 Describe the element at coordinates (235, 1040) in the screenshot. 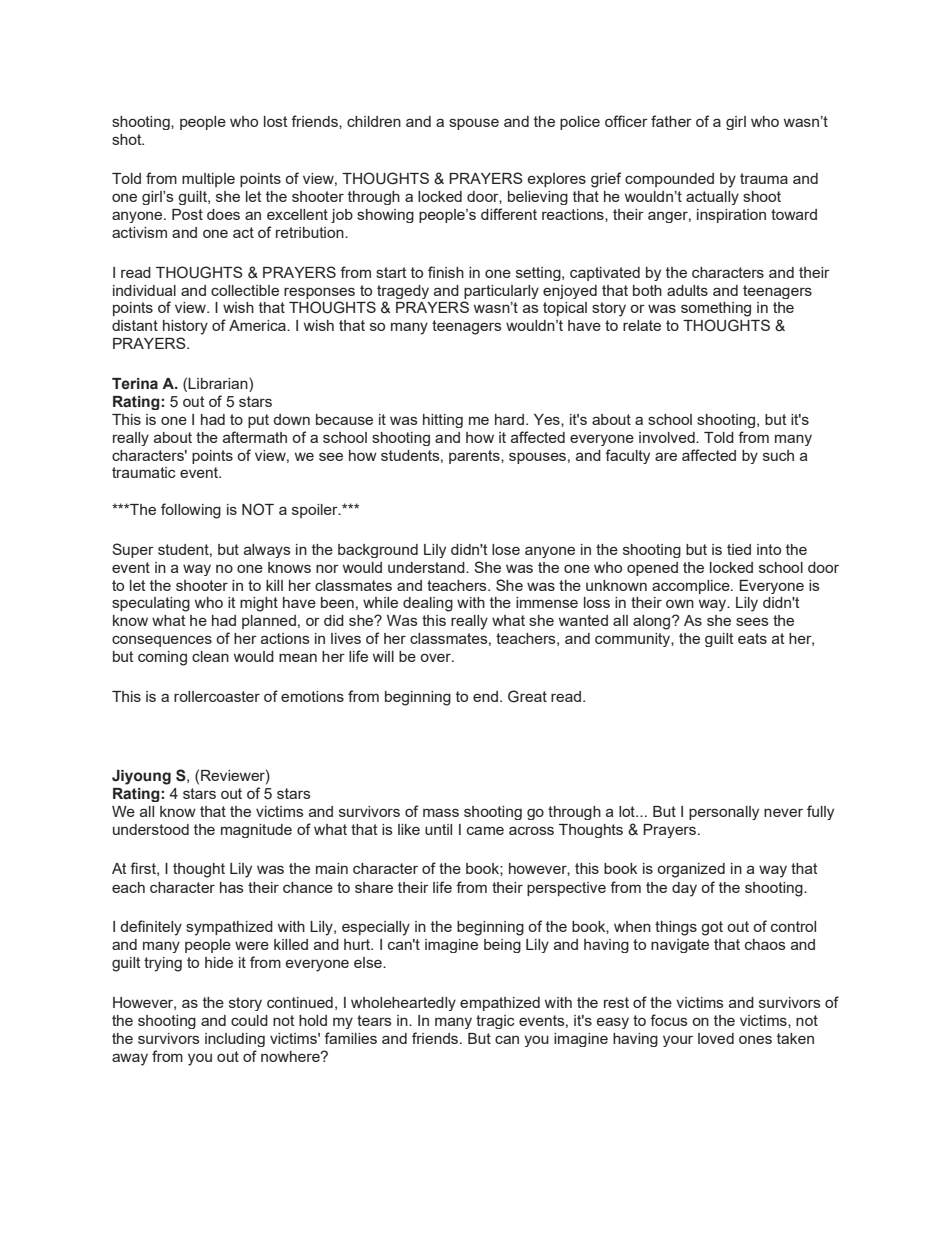

I see `including` at that location.
